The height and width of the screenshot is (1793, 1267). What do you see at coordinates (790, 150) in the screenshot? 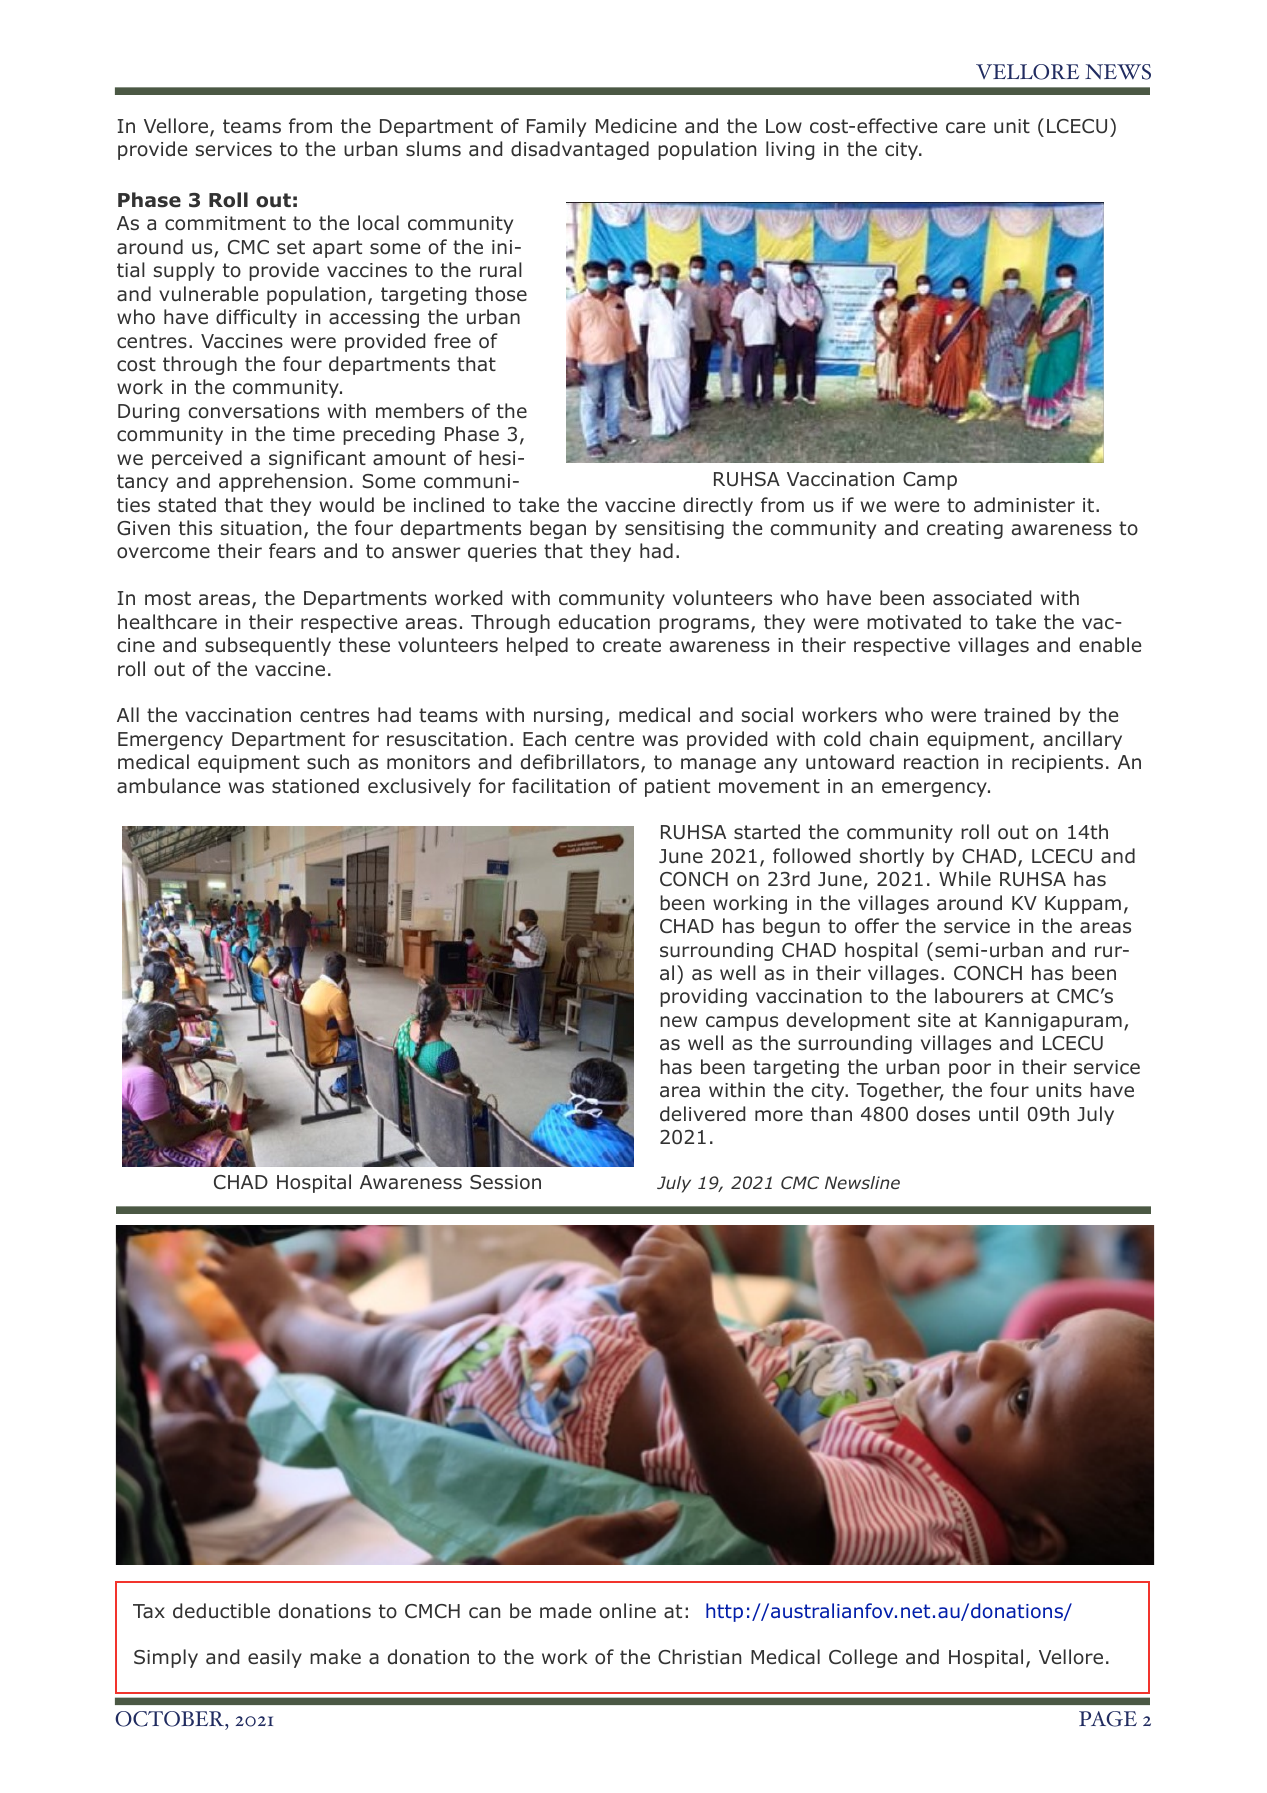
I see `living` at bounding box center [790, 150].
